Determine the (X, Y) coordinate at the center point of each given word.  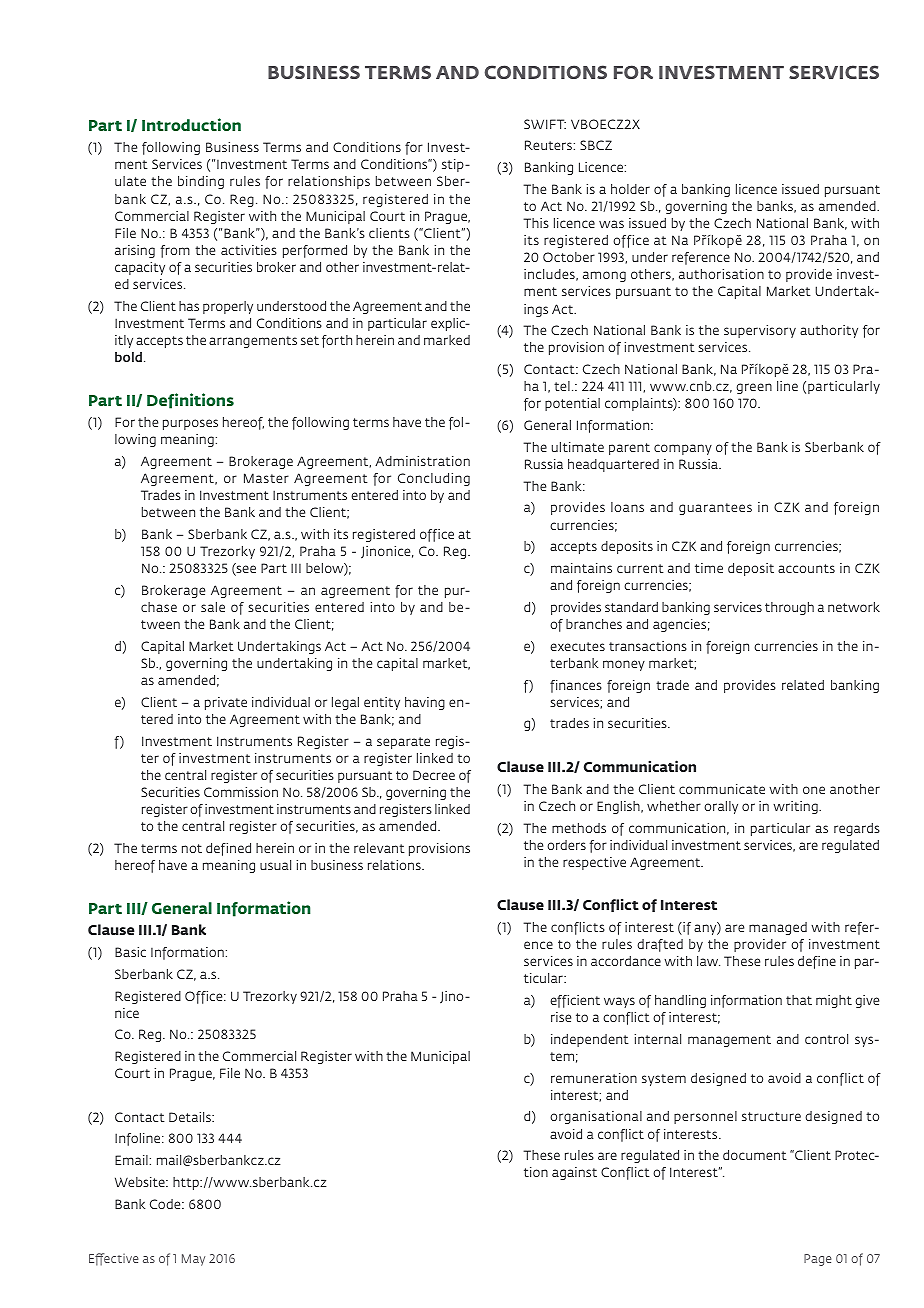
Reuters (548, 145)
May (193, 1260)
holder (630, 189)
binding (201, 182)
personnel (705, 1117)
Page (818, 1260)
